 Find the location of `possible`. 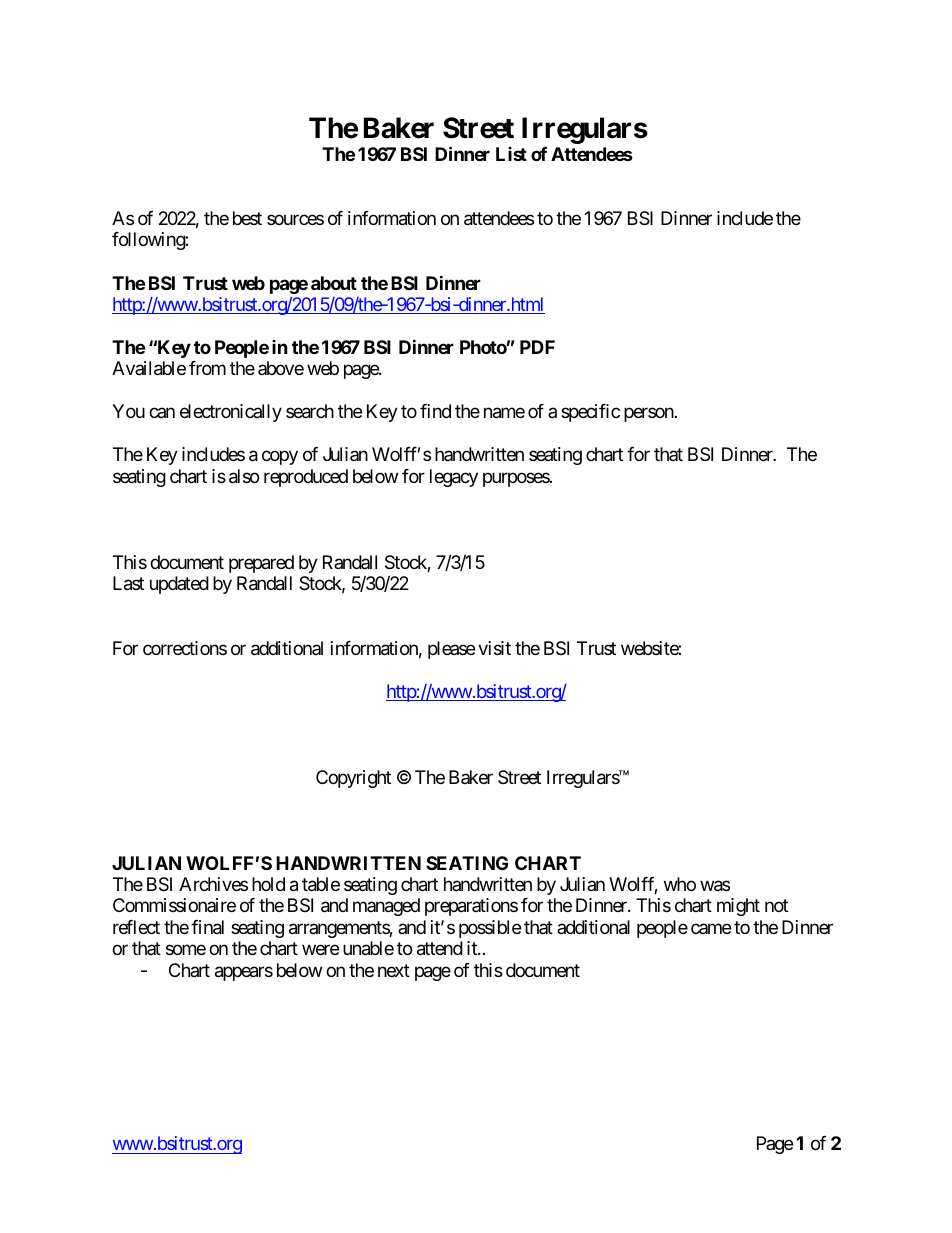

possible is located at coordinates (490, 929).
